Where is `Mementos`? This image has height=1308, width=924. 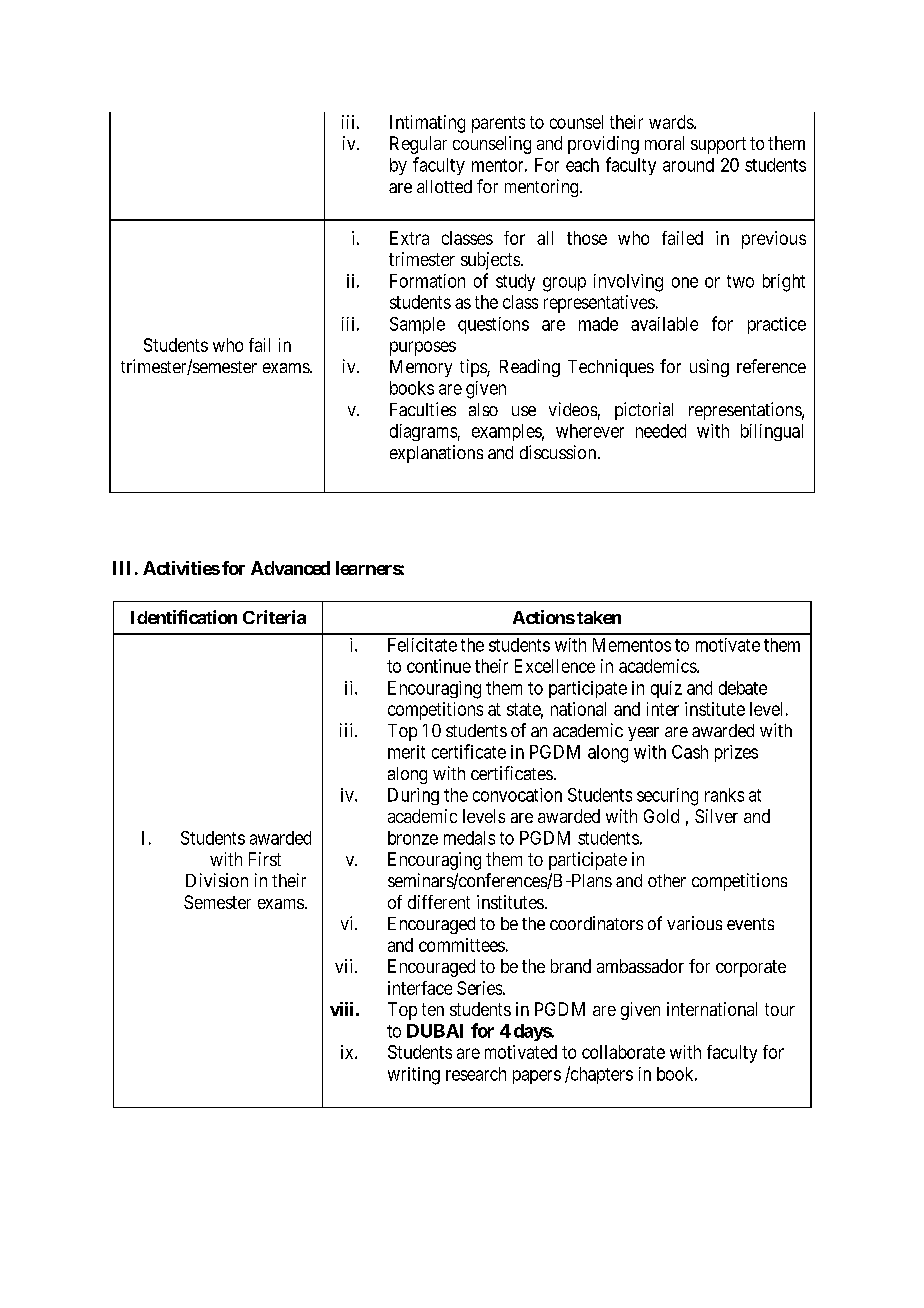 Mementos is located at coordinates (632, 645).
